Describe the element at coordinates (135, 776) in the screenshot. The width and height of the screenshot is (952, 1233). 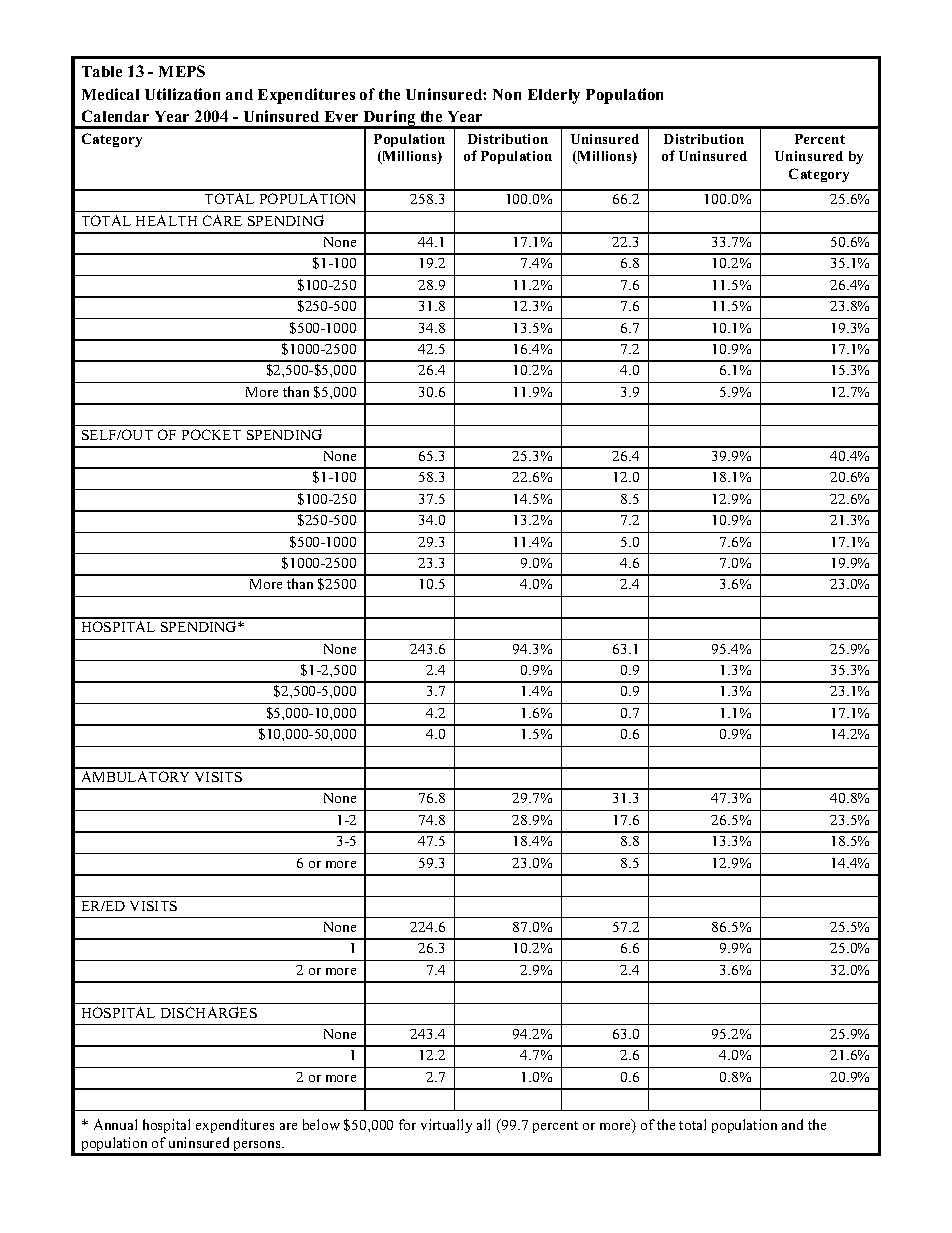
I see `AMBULATORY` at that location.
